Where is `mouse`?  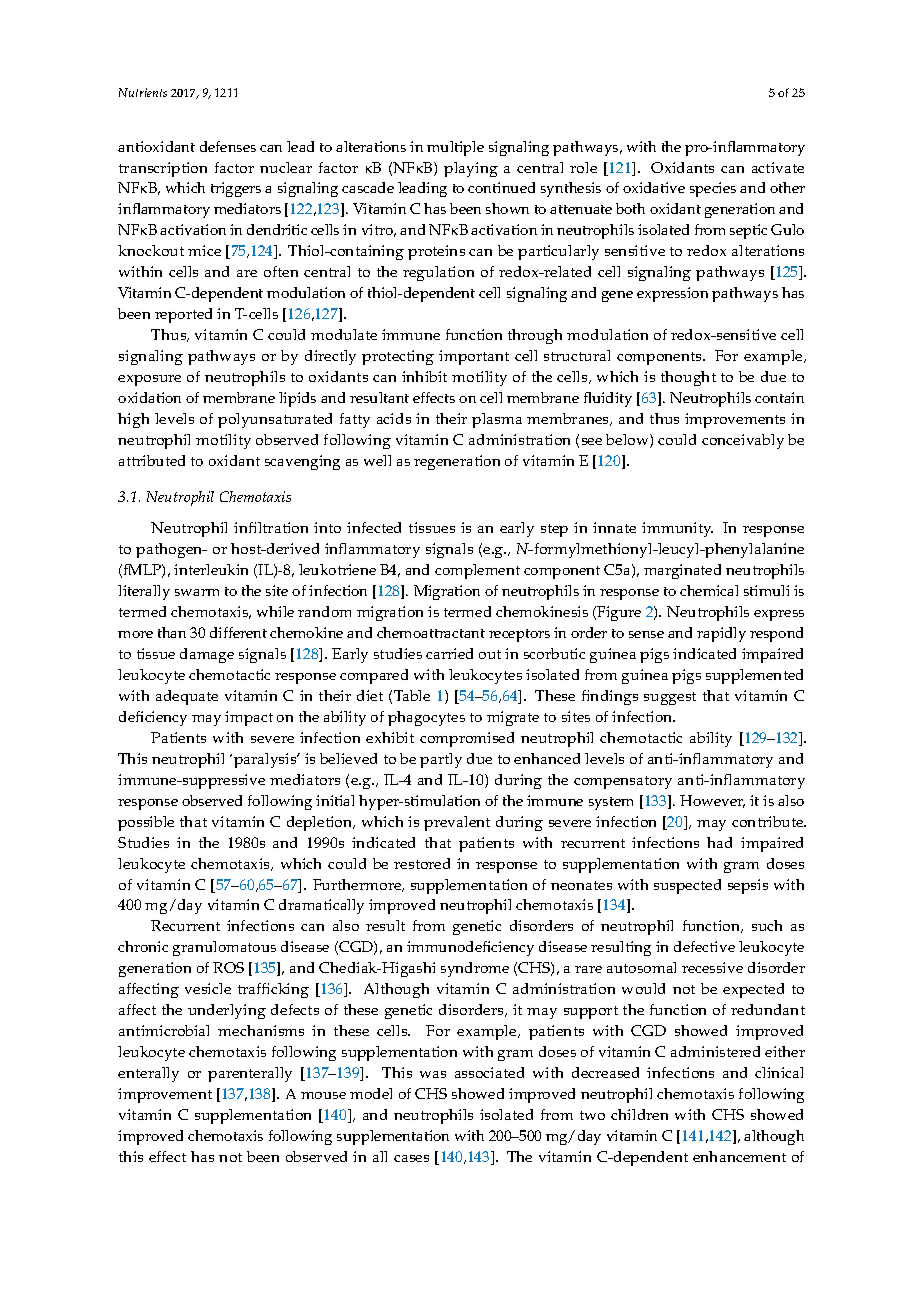 mouse is located at coordinates (323, 1095).
